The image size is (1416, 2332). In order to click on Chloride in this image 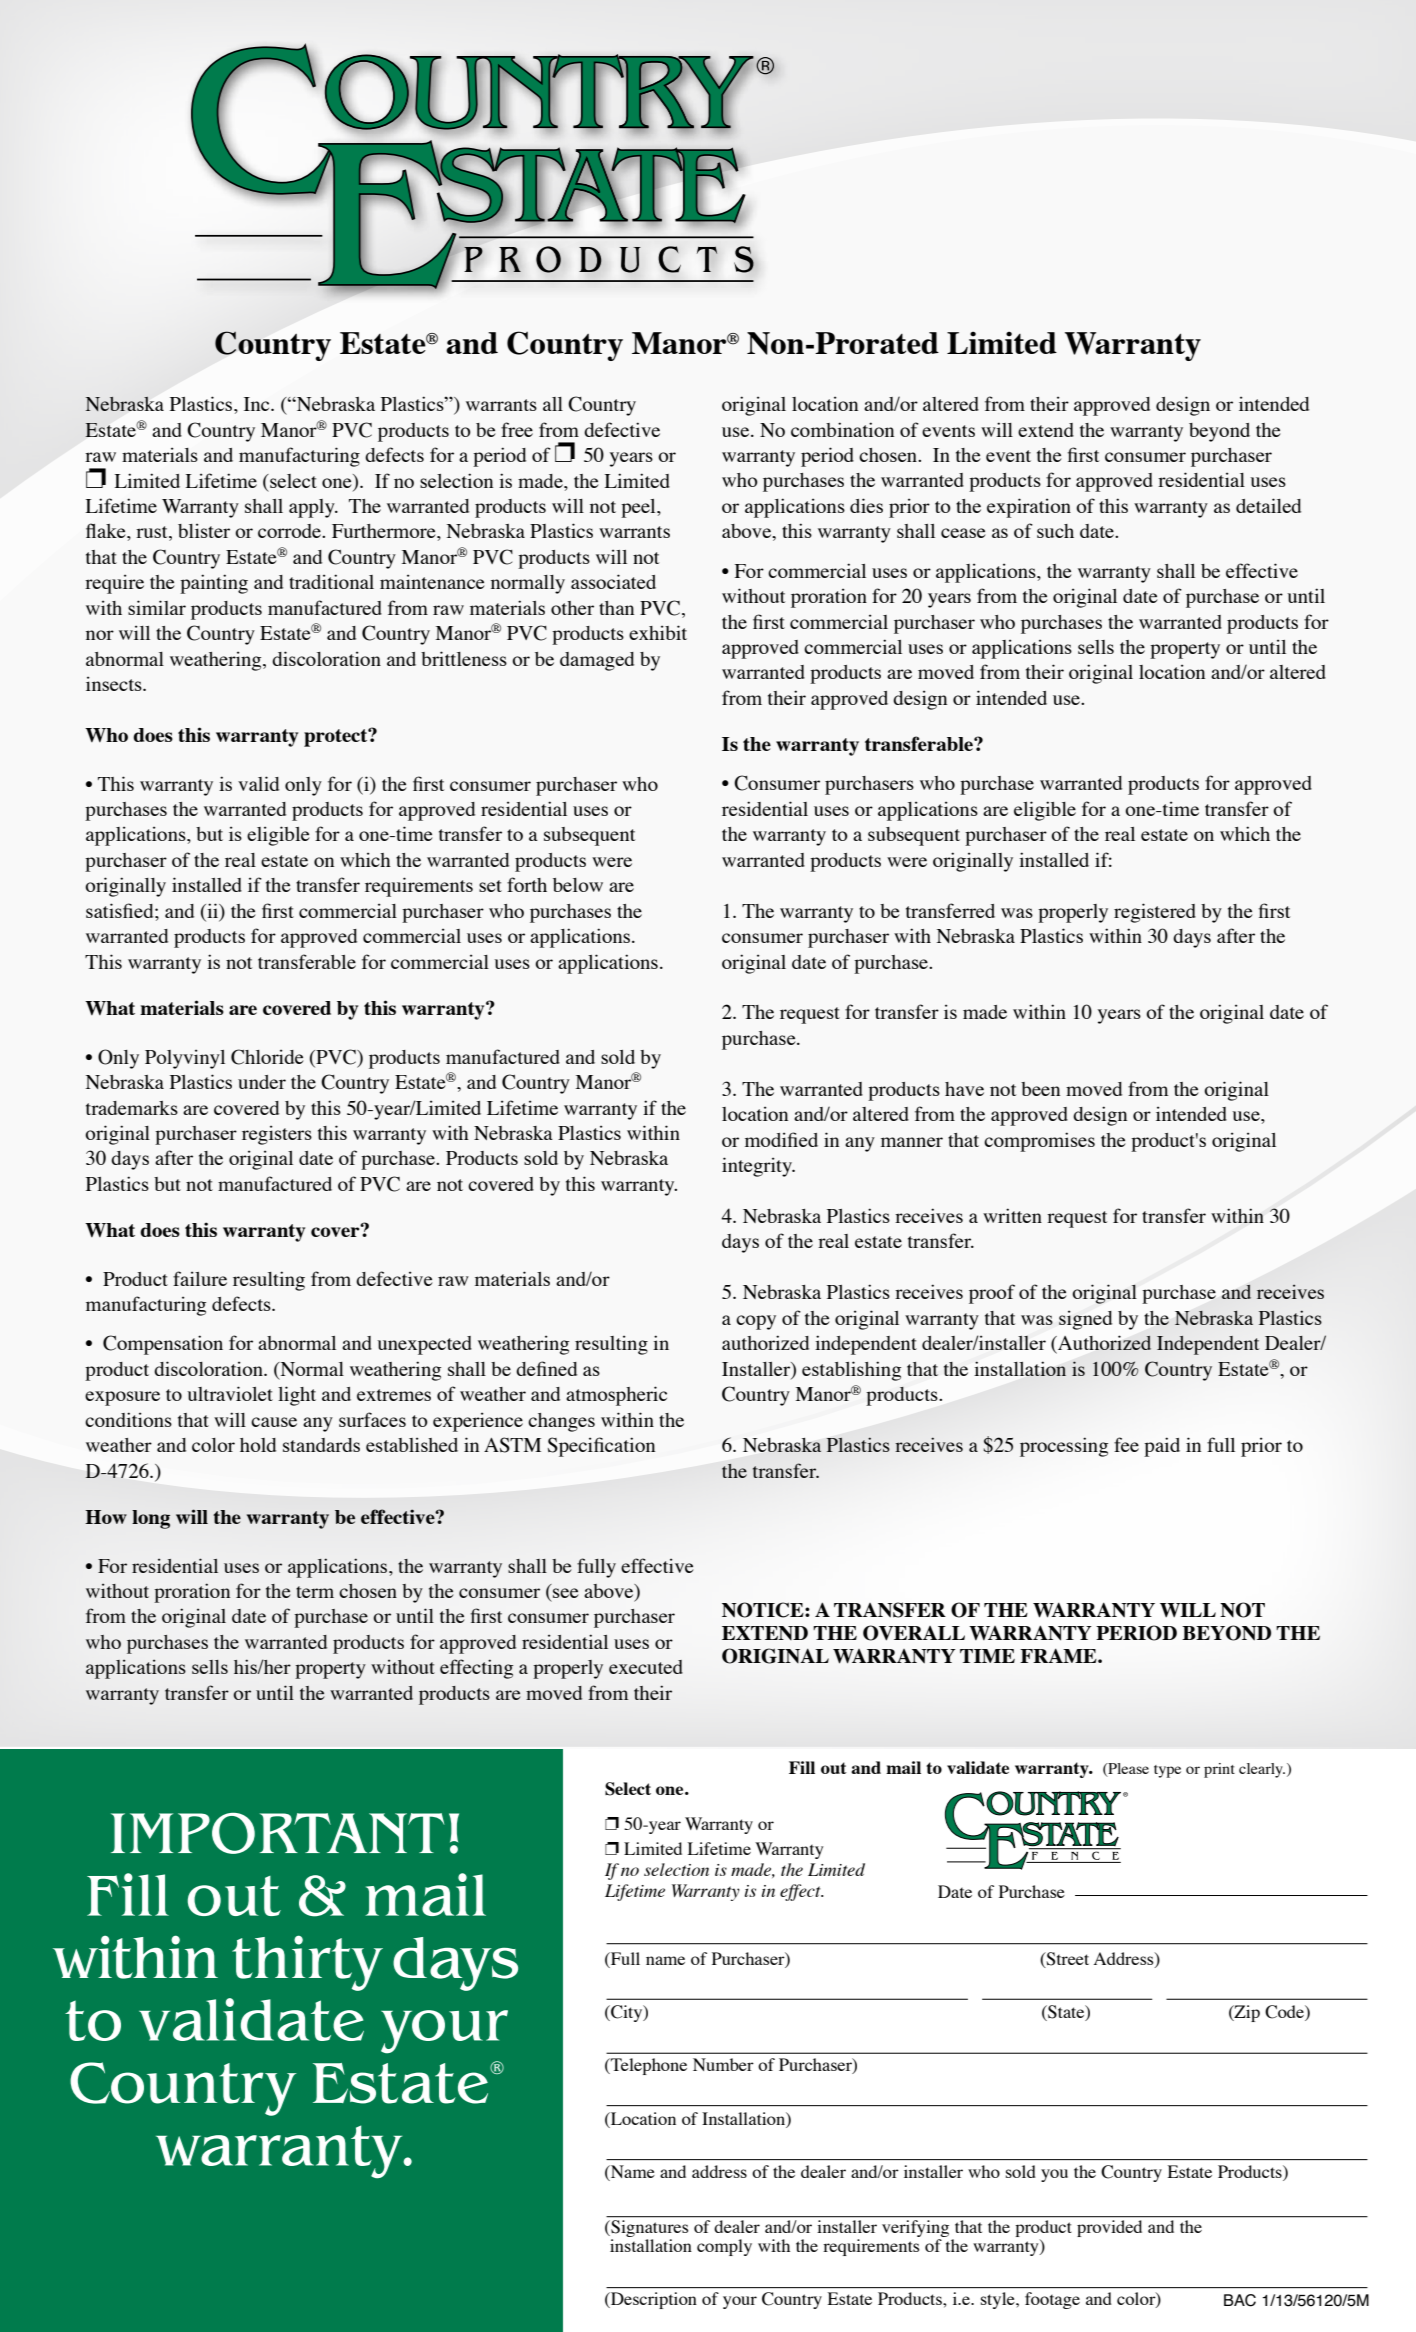, I will do `click(267, 1057)`.
